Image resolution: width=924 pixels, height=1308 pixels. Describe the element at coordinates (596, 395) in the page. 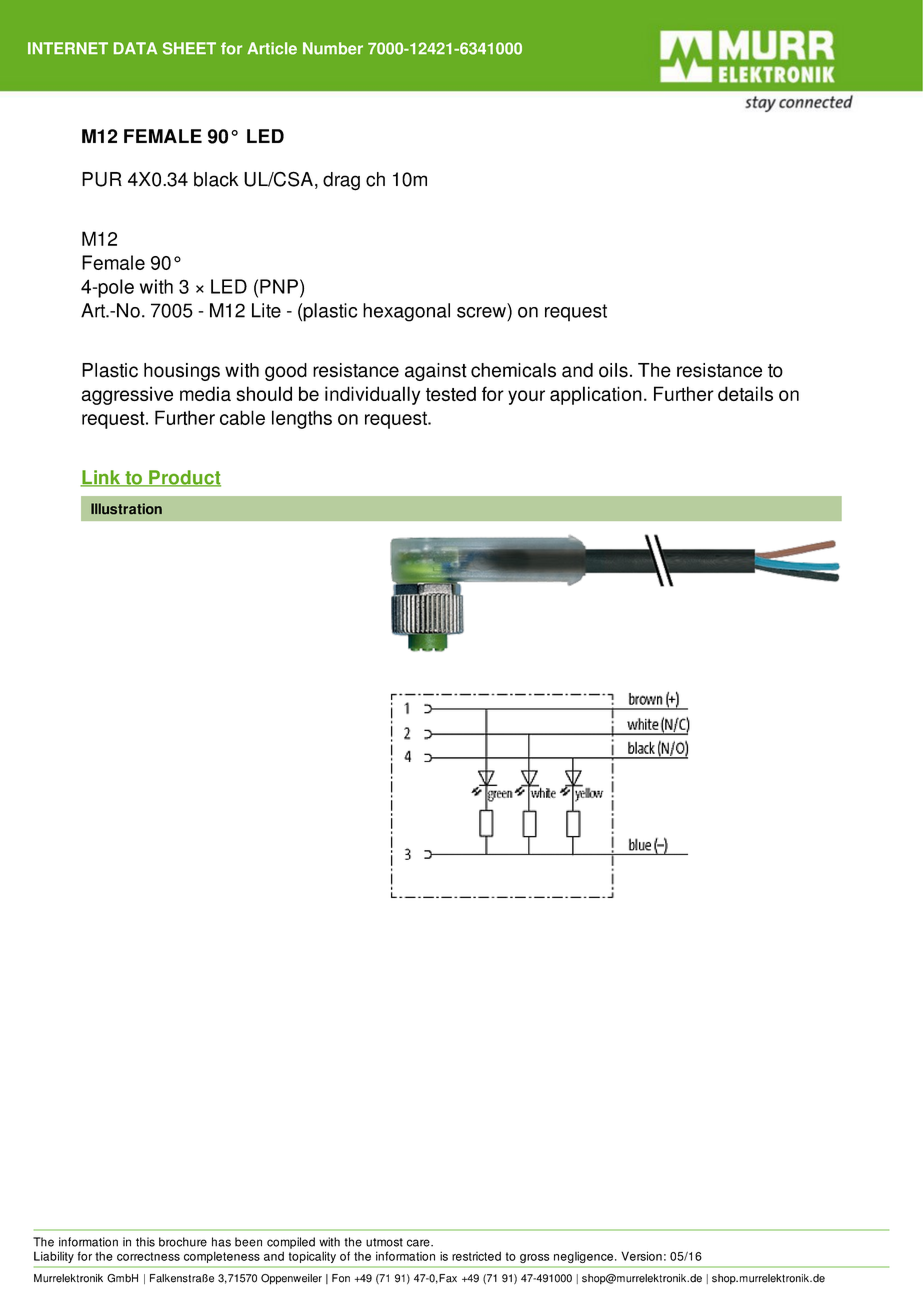

I see `application` at that location.
